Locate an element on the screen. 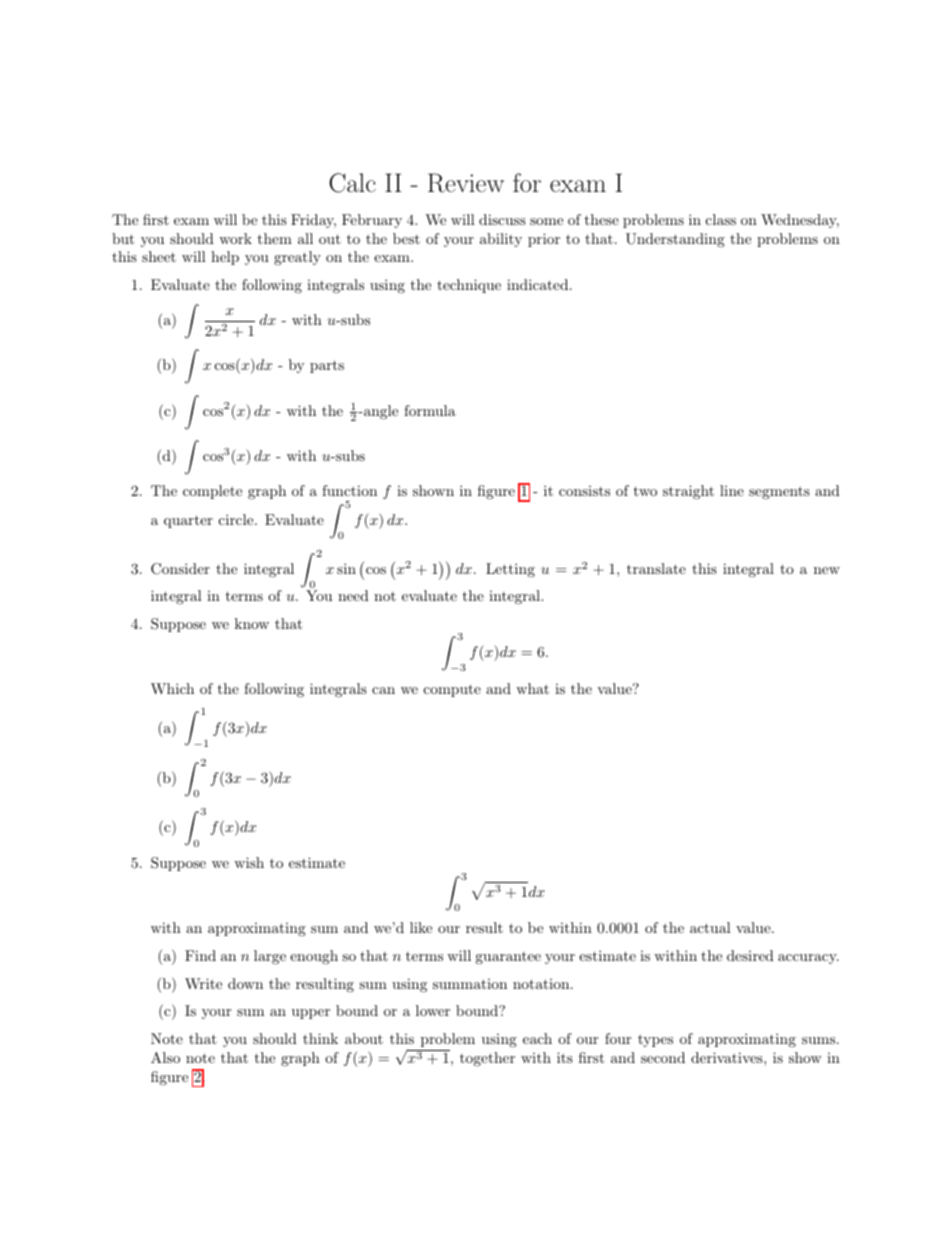 Image resolution: width=952 pixels, height=1233 pixels. compute is located at coordinates (452, 690).
